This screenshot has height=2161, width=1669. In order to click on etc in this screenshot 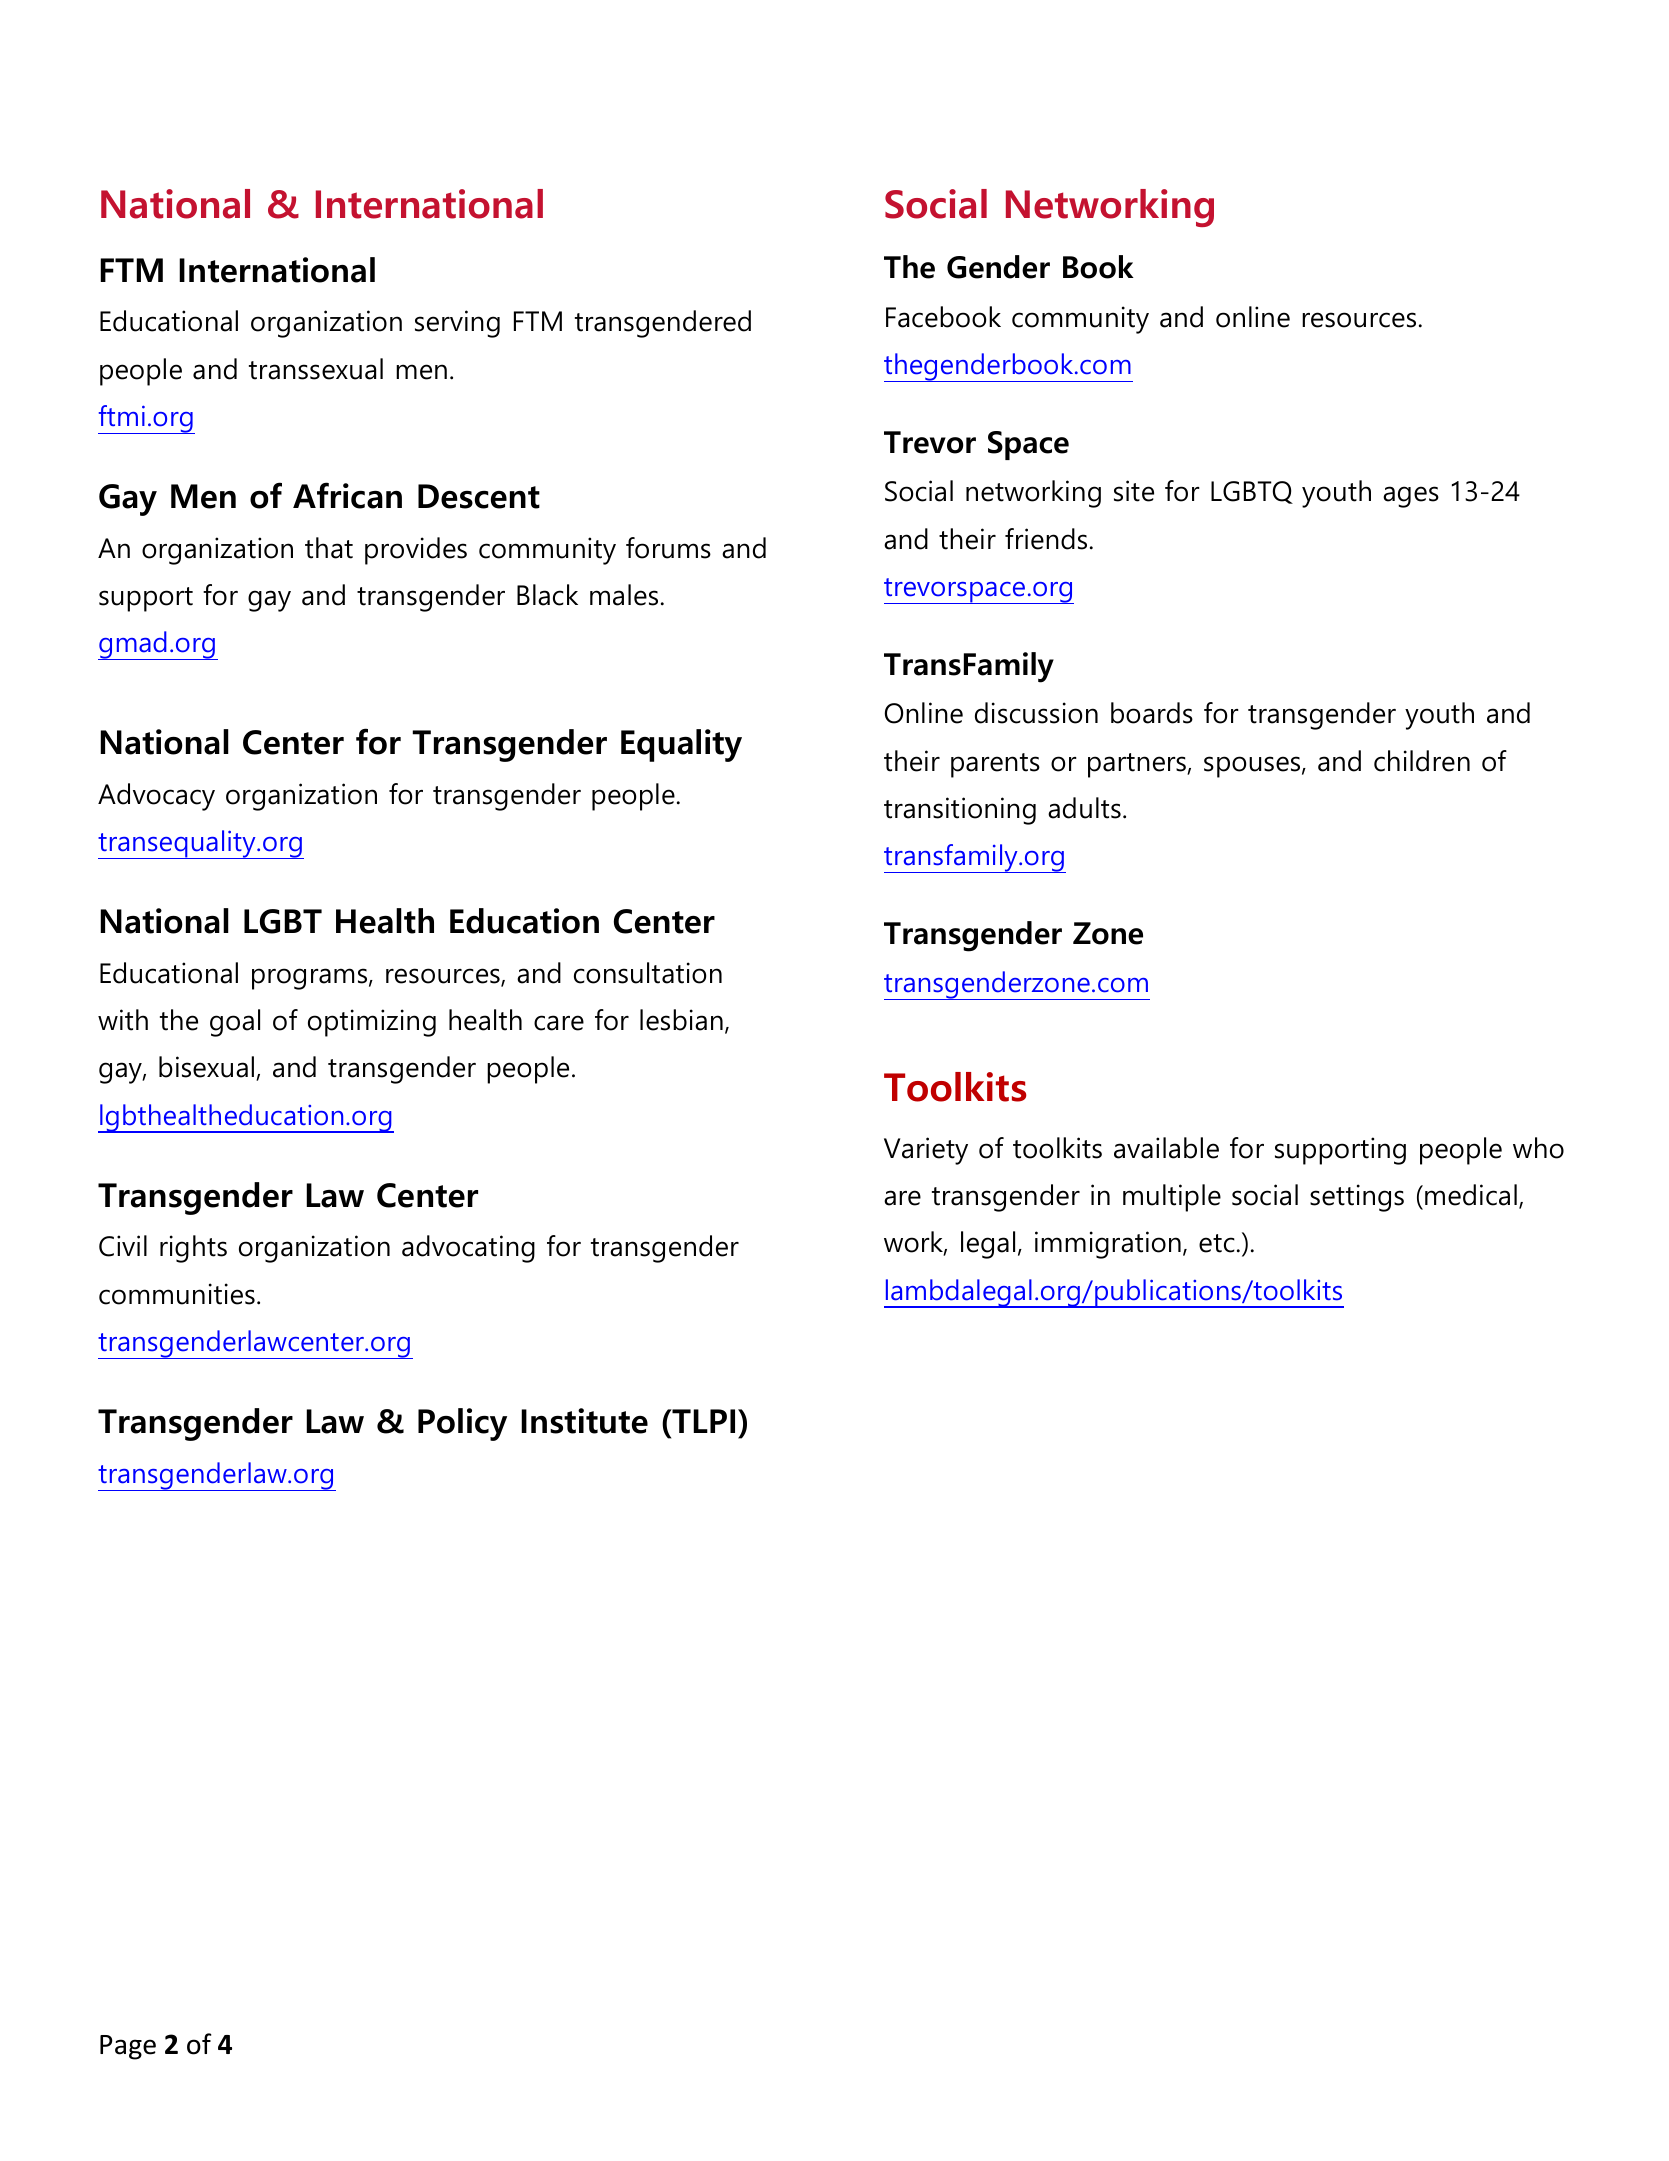, I will do `click(1217, 1243)`.
